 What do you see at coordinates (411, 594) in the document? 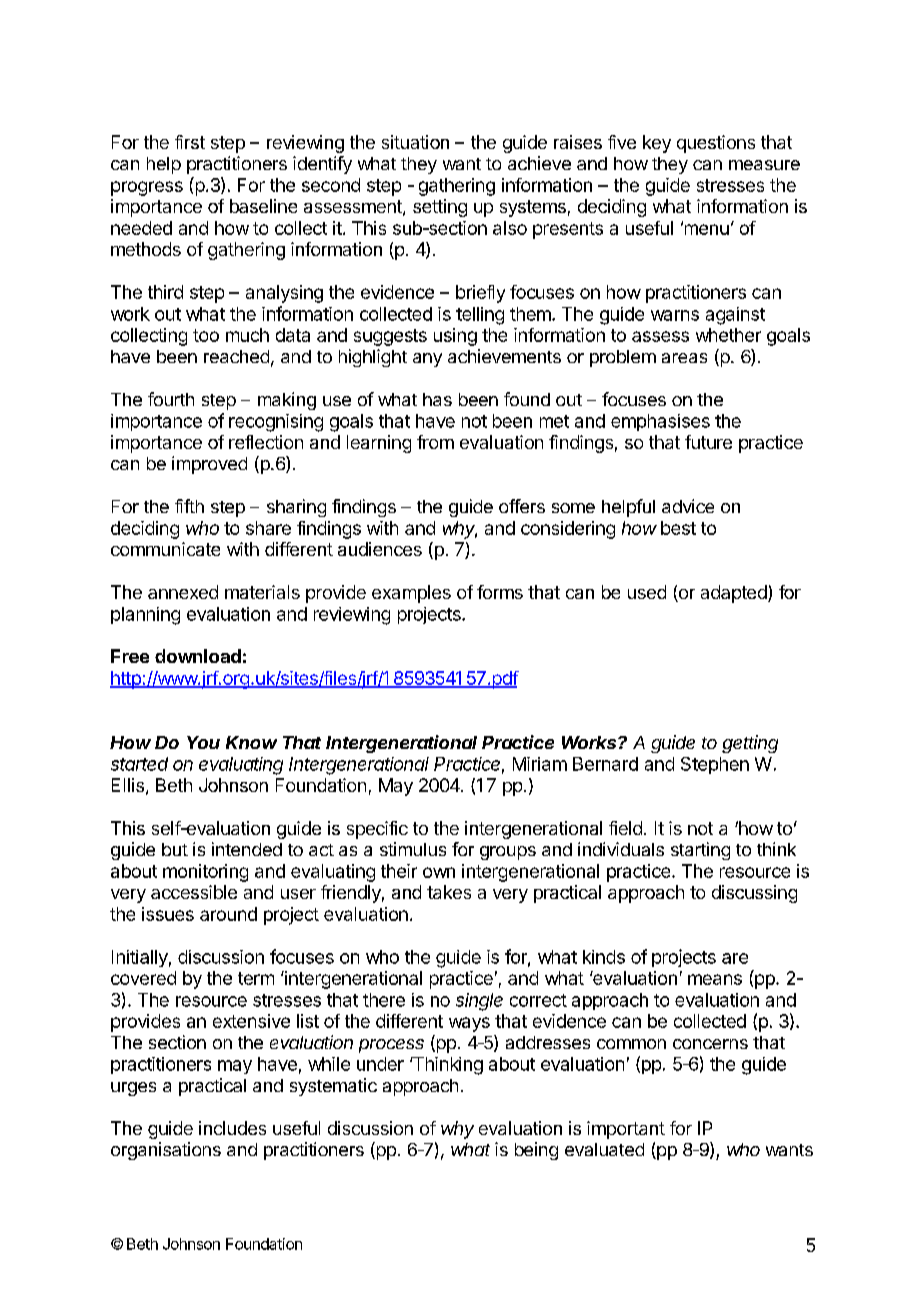
I see `examples` at bounding box center [411, 594].
